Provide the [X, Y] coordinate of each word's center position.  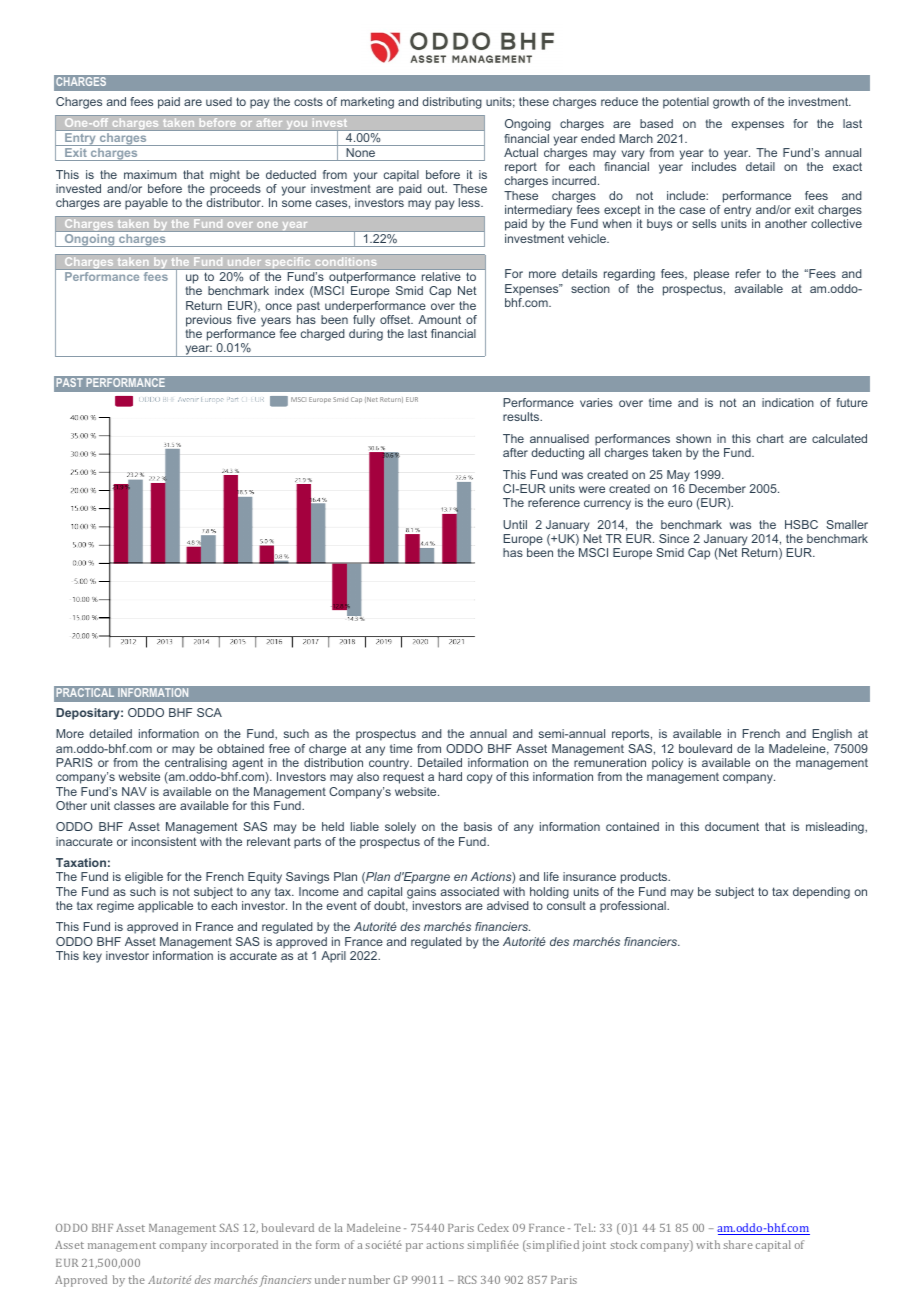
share [738, 1244]
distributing [452, 103]
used [219, 101]
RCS [467, 1280]
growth [731, 103]
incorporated [244, 1246]
